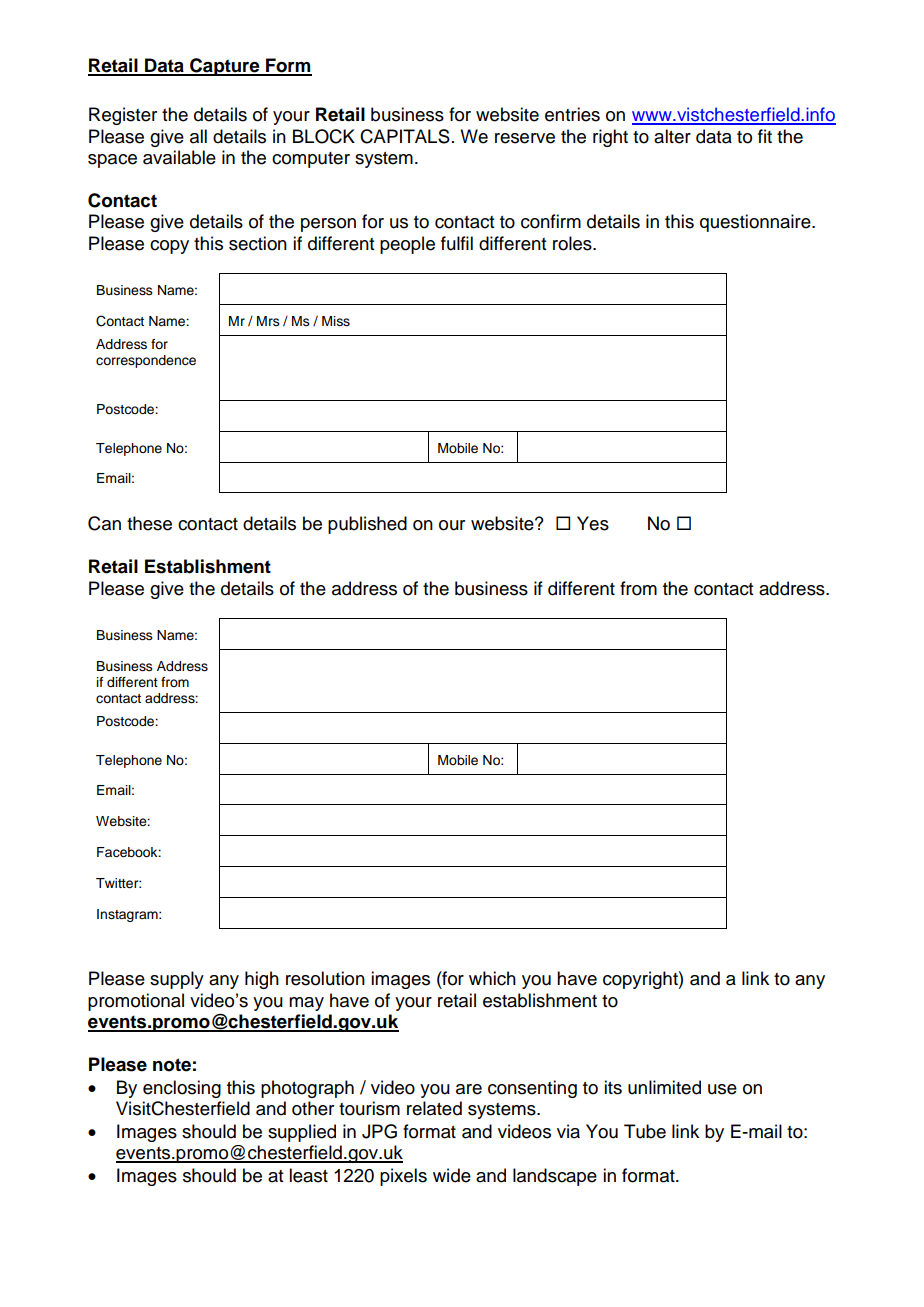  Describe the element at coordinates (336, 321) in the screenshot. I see `Miss` at that location.
